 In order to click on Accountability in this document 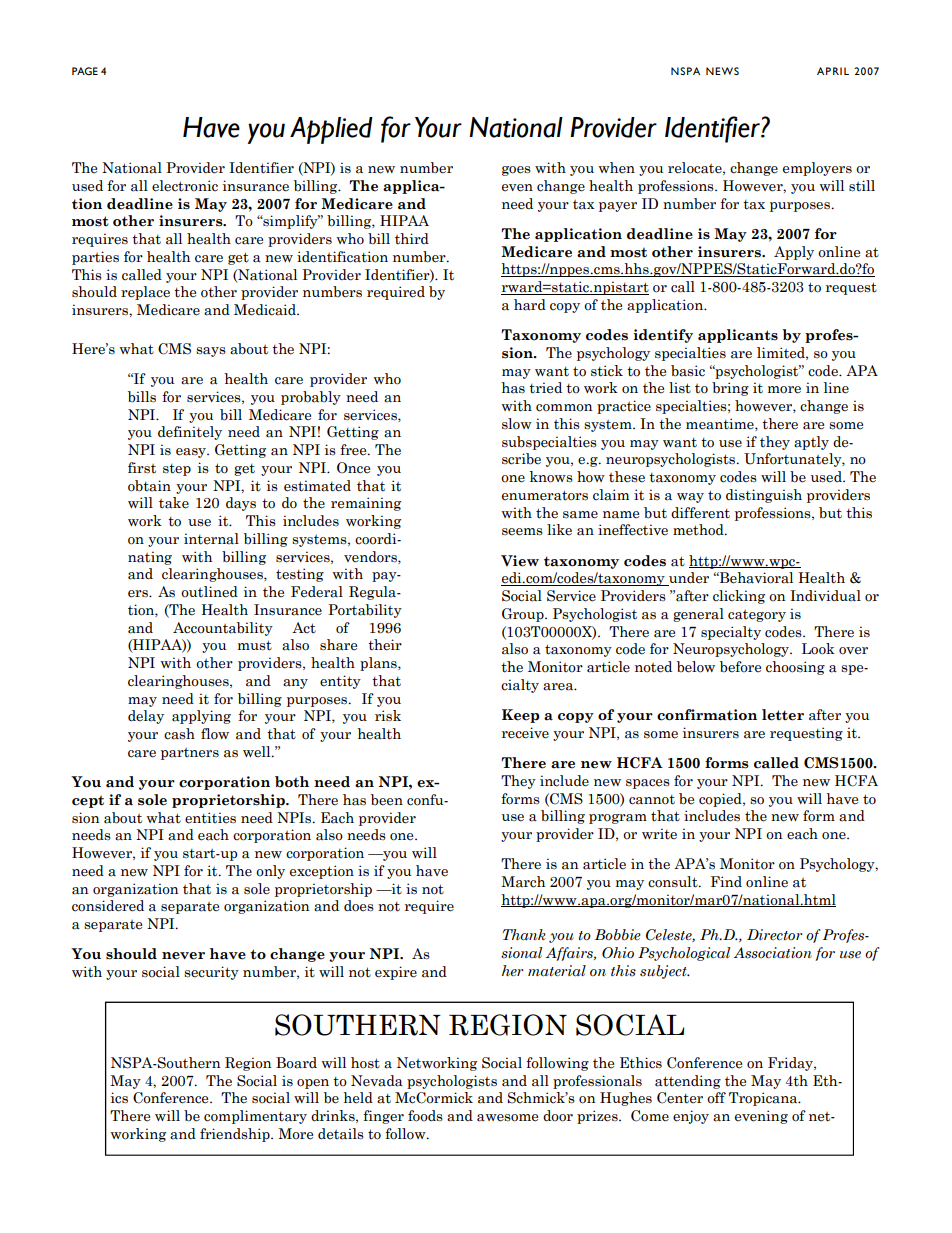, I will do `click(223, 629)`.
